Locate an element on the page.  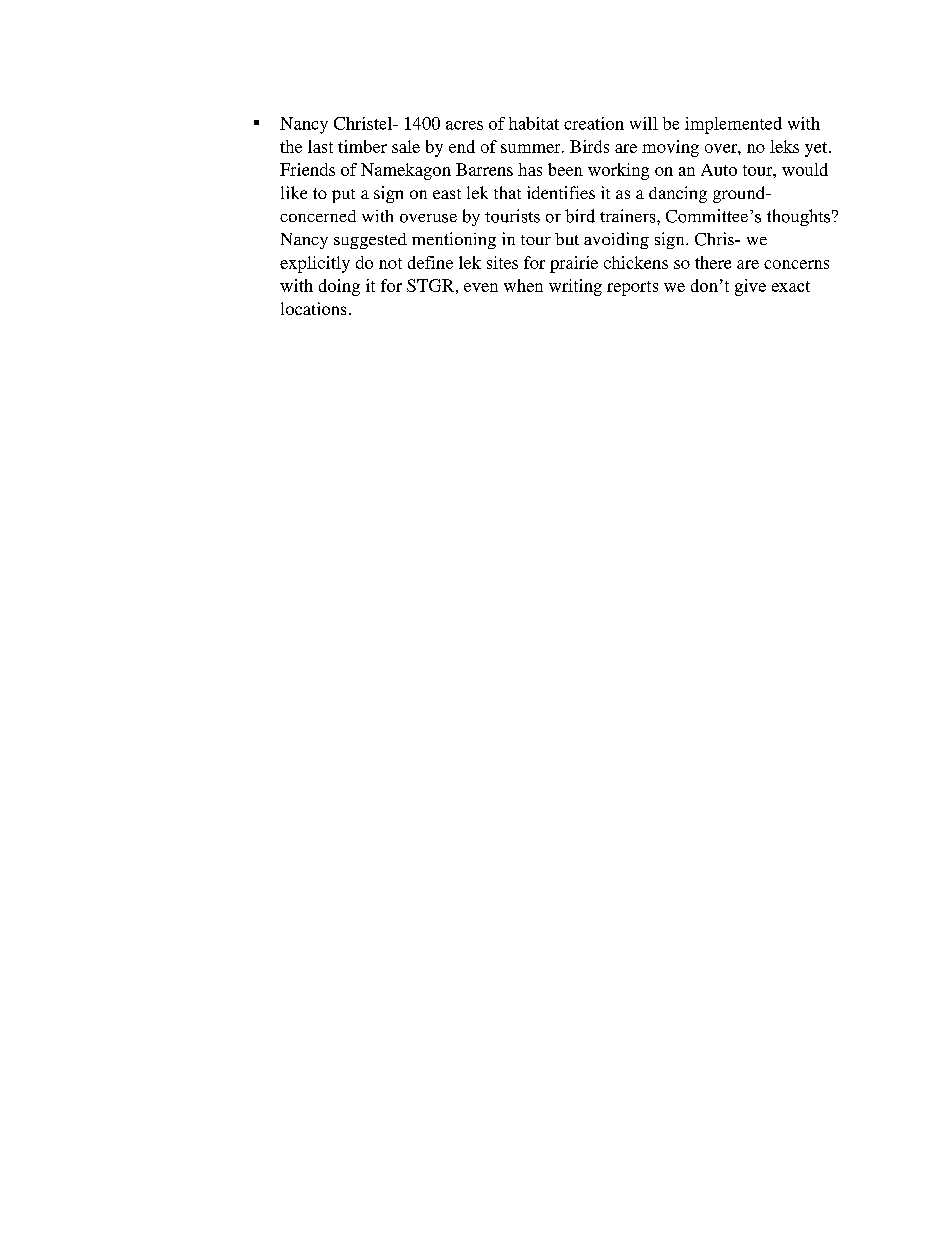
implemented is located at coordinates (733, 125).
